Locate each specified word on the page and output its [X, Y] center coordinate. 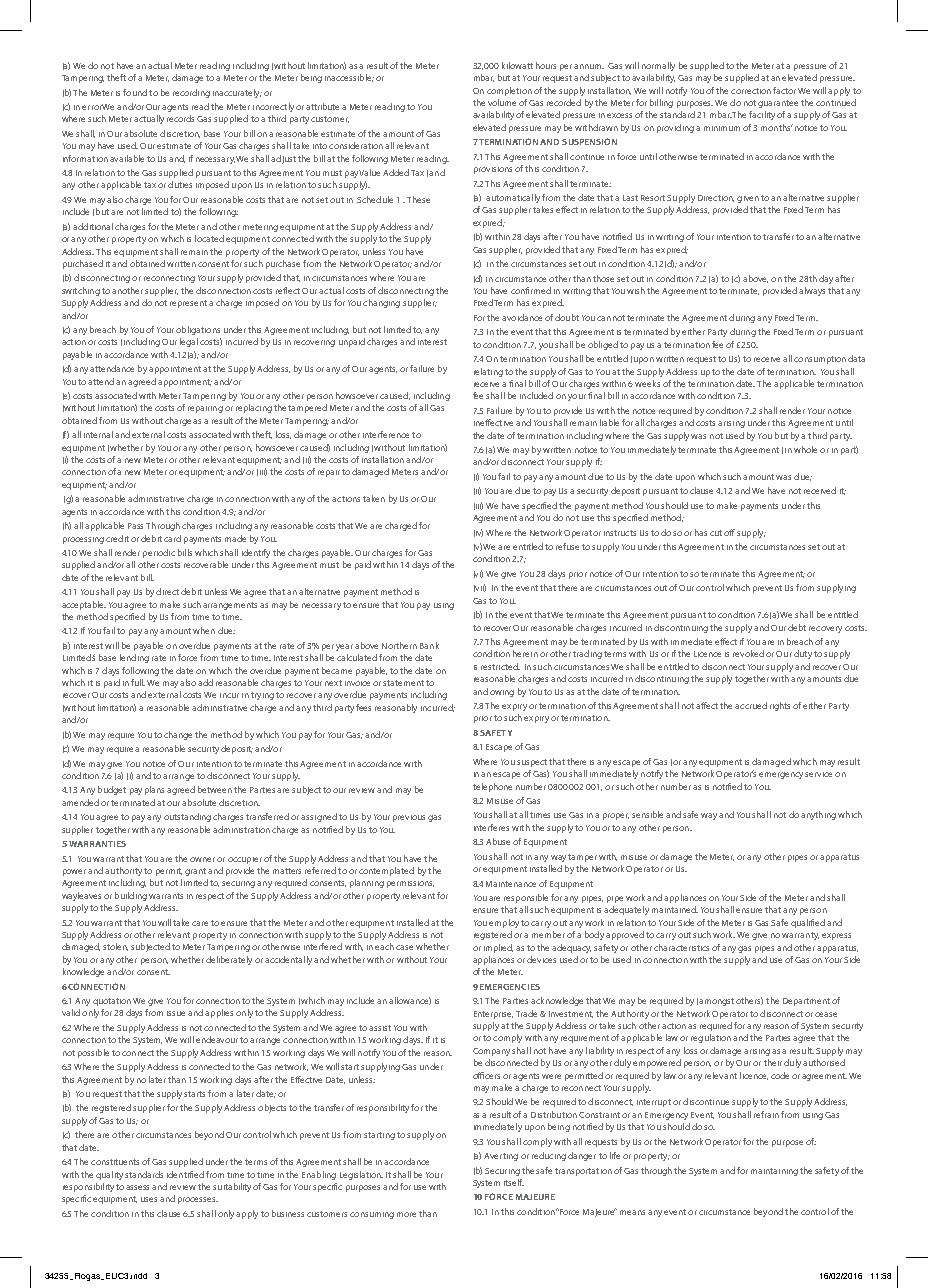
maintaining [774, 1172]
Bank [429, 645]
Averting [501, 1157]
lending [134, 658]
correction [751, 91]
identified [185, 1174]
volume [502, 102]
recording [191, 93]
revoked [748, 653]
